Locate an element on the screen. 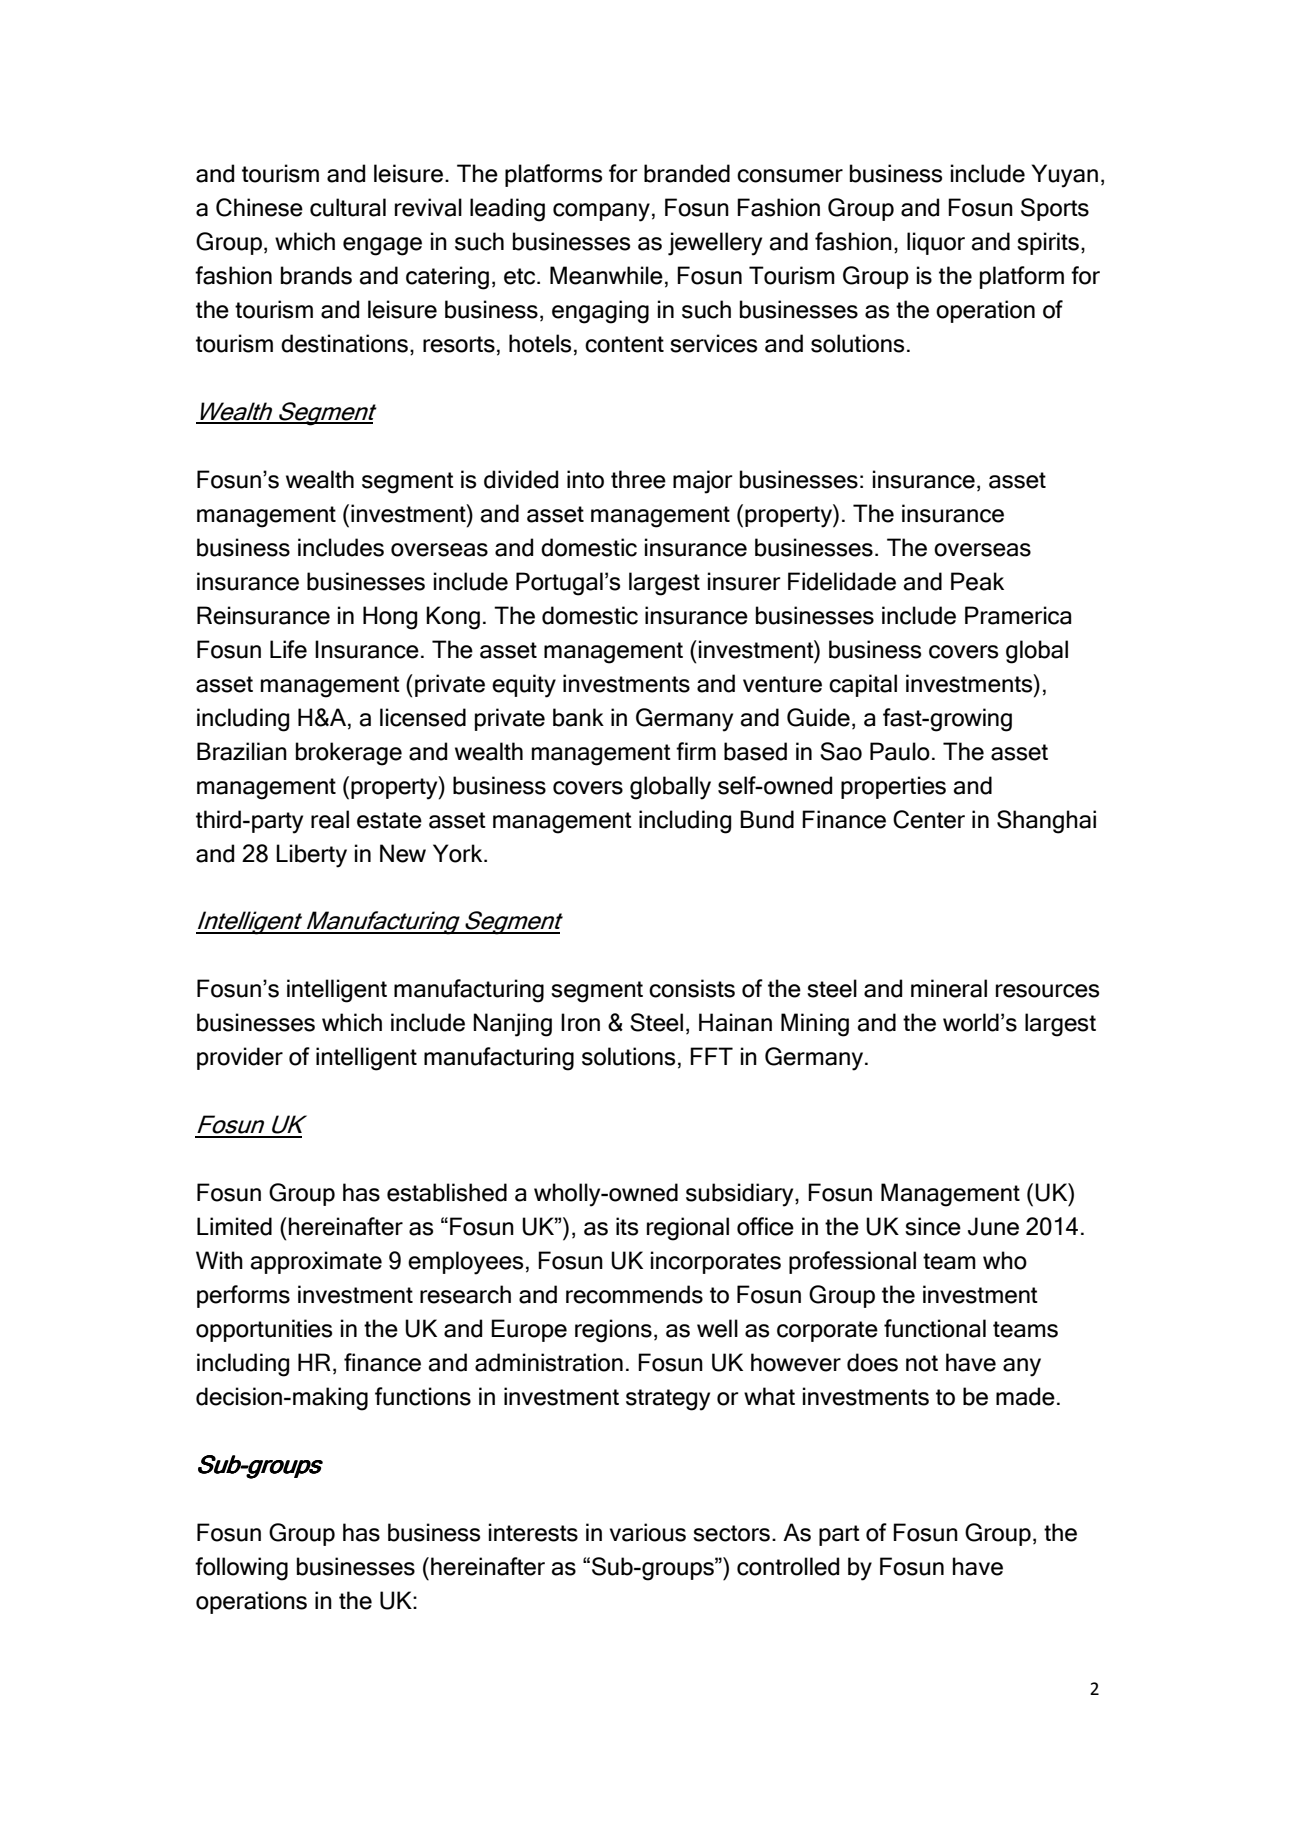 The image size is (1295, 1833). Center is located at coordinates (929, 819).
